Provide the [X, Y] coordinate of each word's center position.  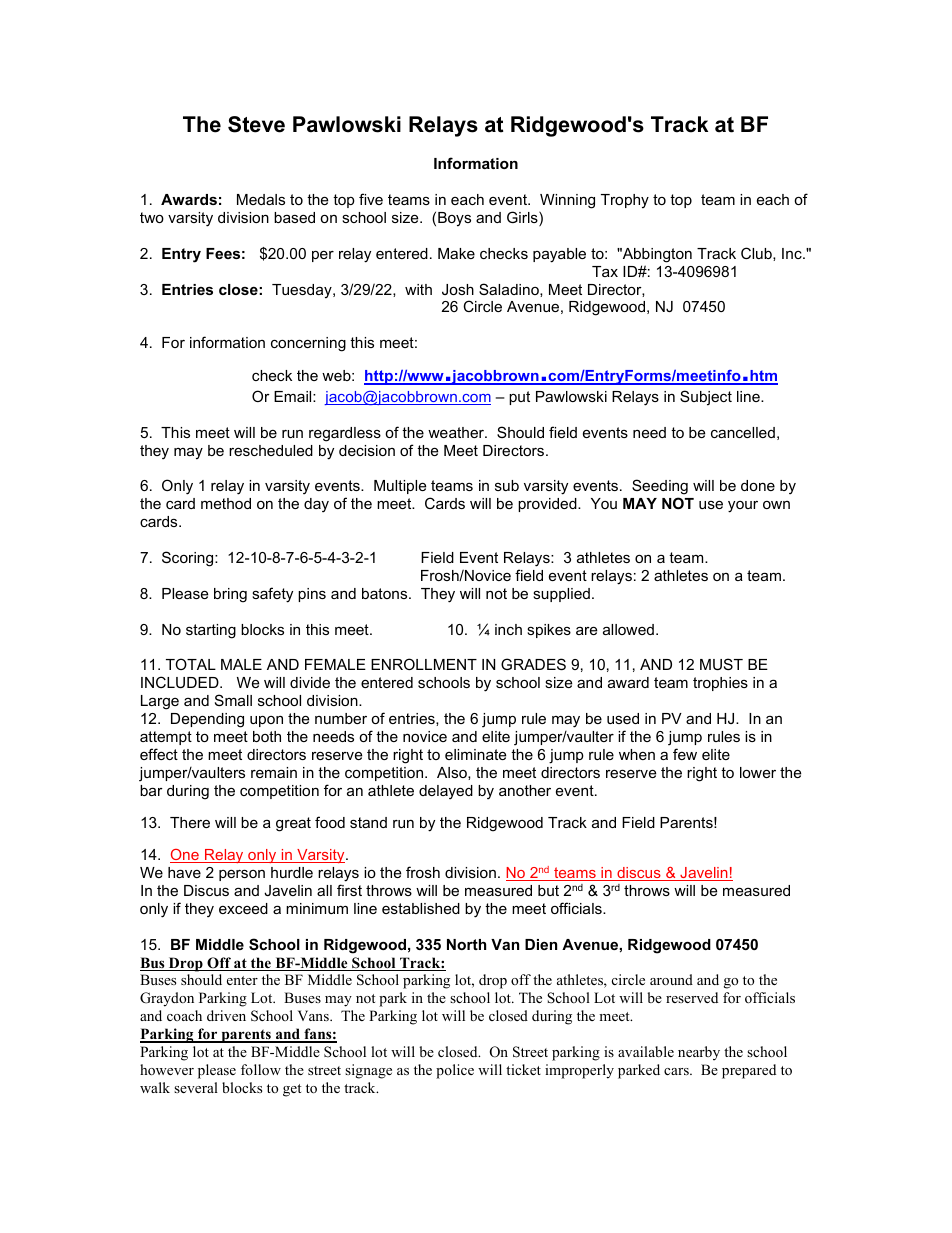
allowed [628, 629]
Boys [454, 219]
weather [457, 432]
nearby [699, 1053]
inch [508, 629]
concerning [308, 344]
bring [230, 595]
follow [261, 1069]
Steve [256, 124]
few [685, 754]
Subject [706, 398]
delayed [446, 792]
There [190, 822]
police [455, 1071]
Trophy [625, 201]
